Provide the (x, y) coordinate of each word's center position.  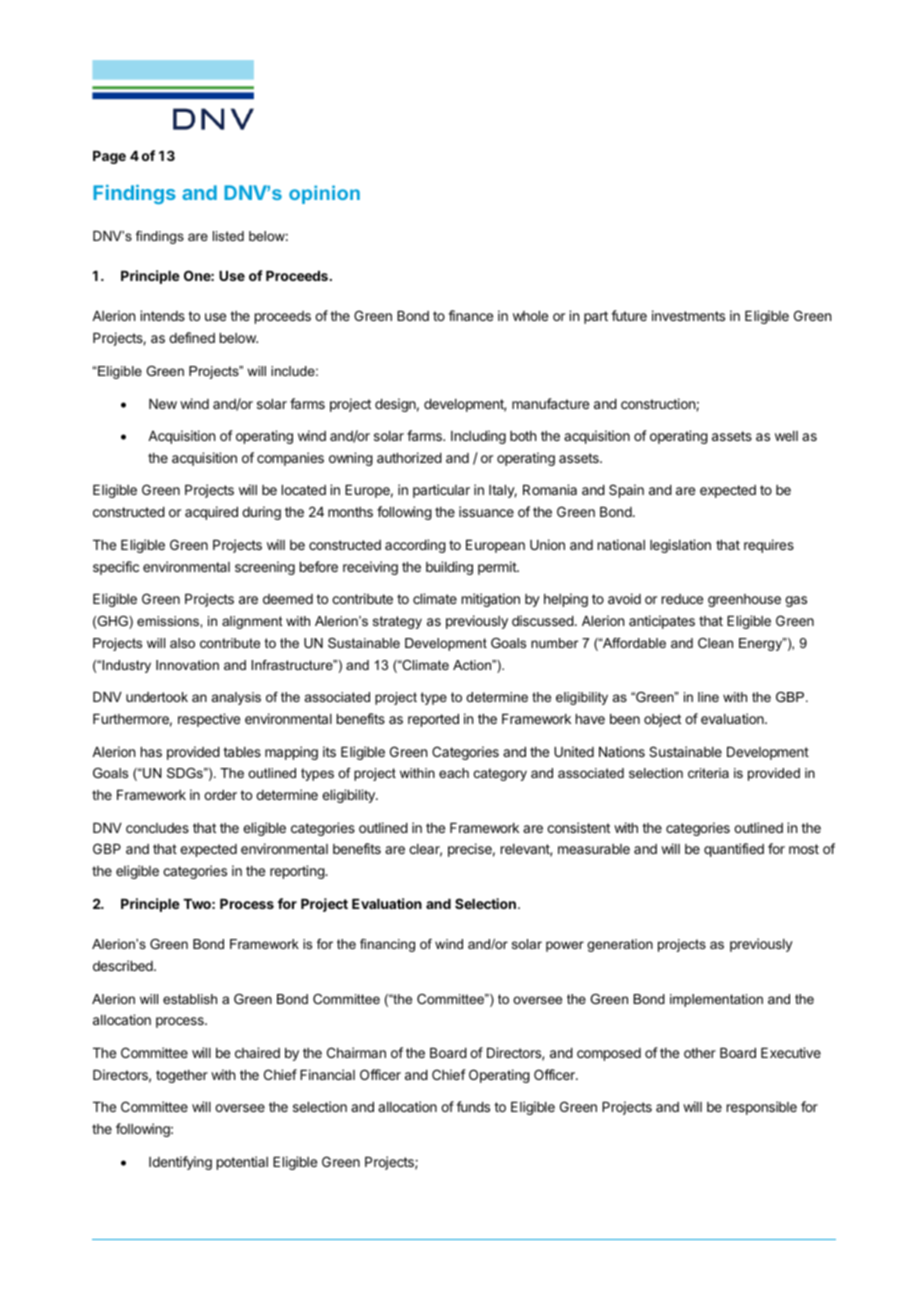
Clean (715, 643)
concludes (157, 828)
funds (473, 1106)
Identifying (180, 1163)
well (786, 436)
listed (228, 236)
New (163, 404)
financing (387, 945)
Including (478, 437)
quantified (734, 850)
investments (688, 315)
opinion (324, 194)
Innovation (187, 665)
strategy (397, 622)
